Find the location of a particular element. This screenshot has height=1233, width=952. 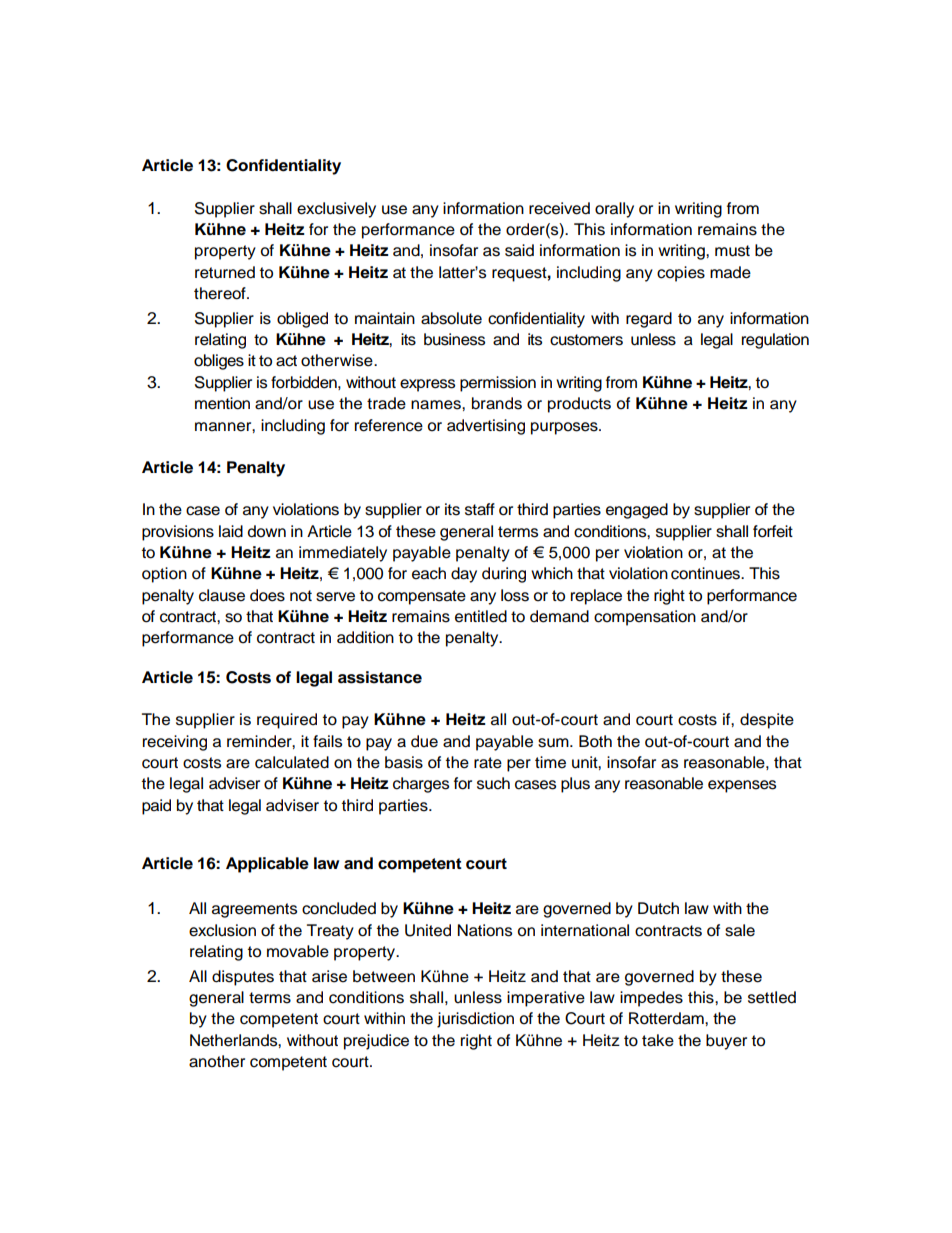

another is located at coordinates (217, 1061).
